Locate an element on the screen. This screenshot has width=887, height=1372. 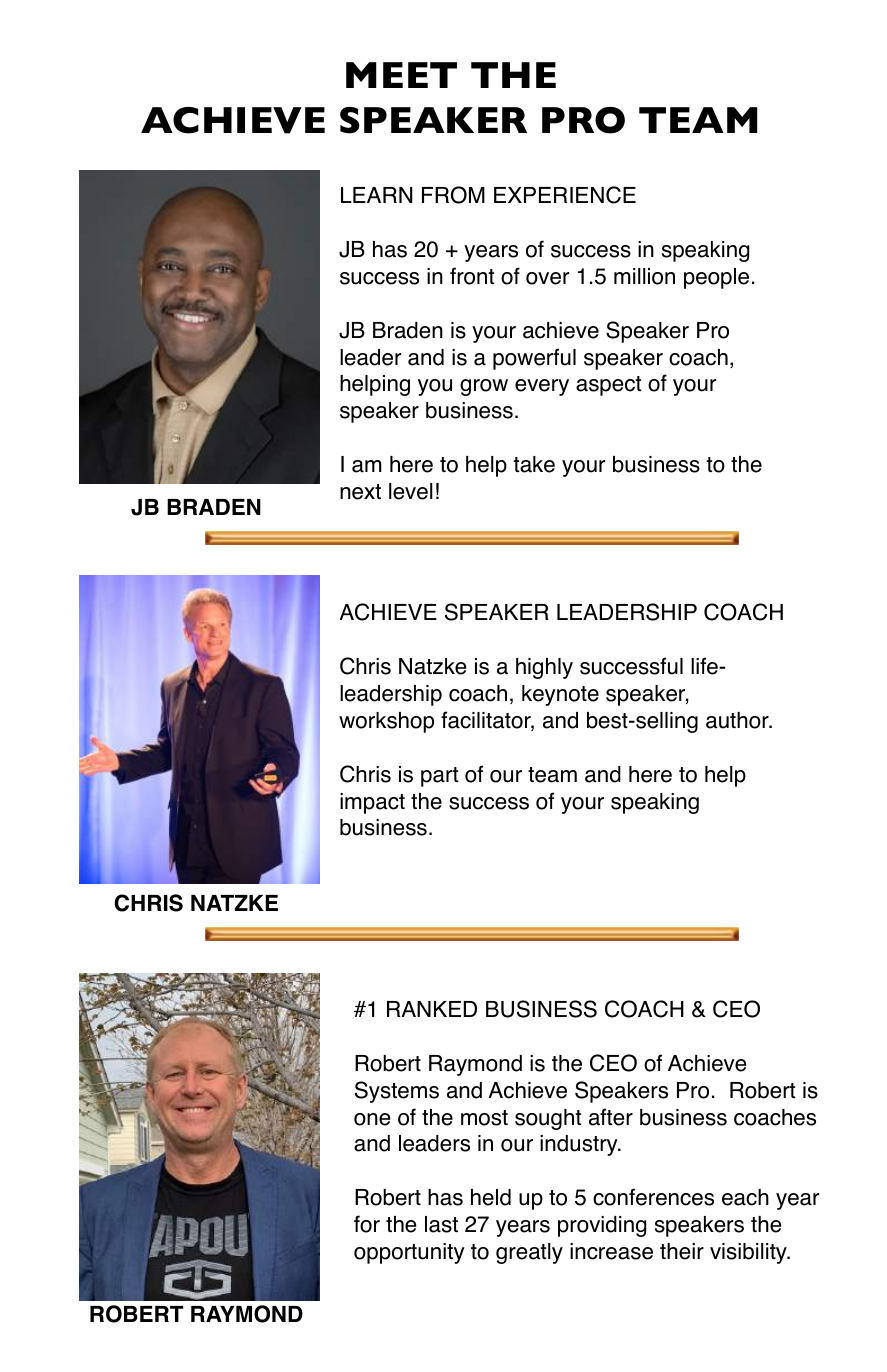
highly is located at coordinates (544, 668).
